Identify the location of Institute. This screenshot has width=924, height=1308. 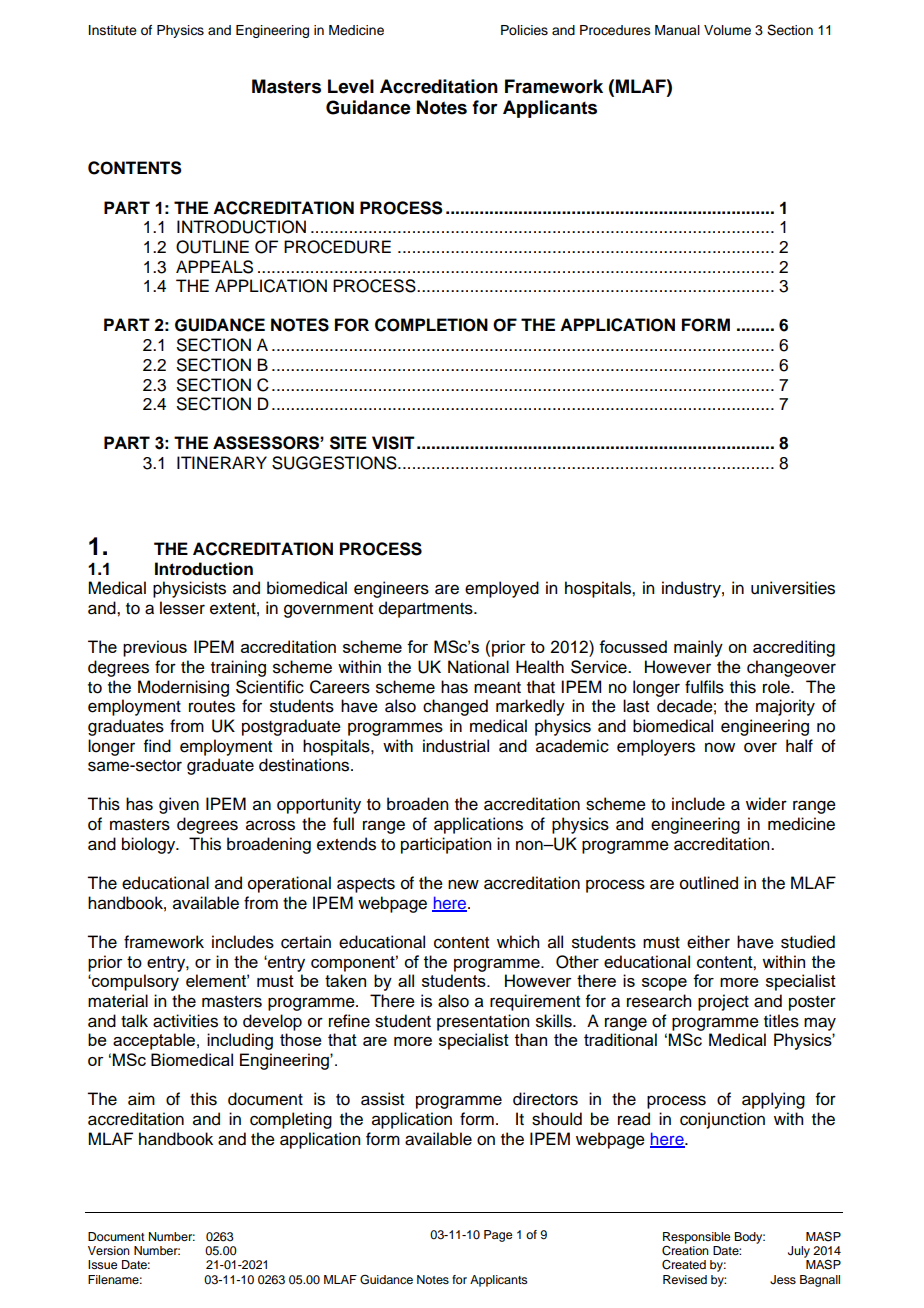
(113, 30).
